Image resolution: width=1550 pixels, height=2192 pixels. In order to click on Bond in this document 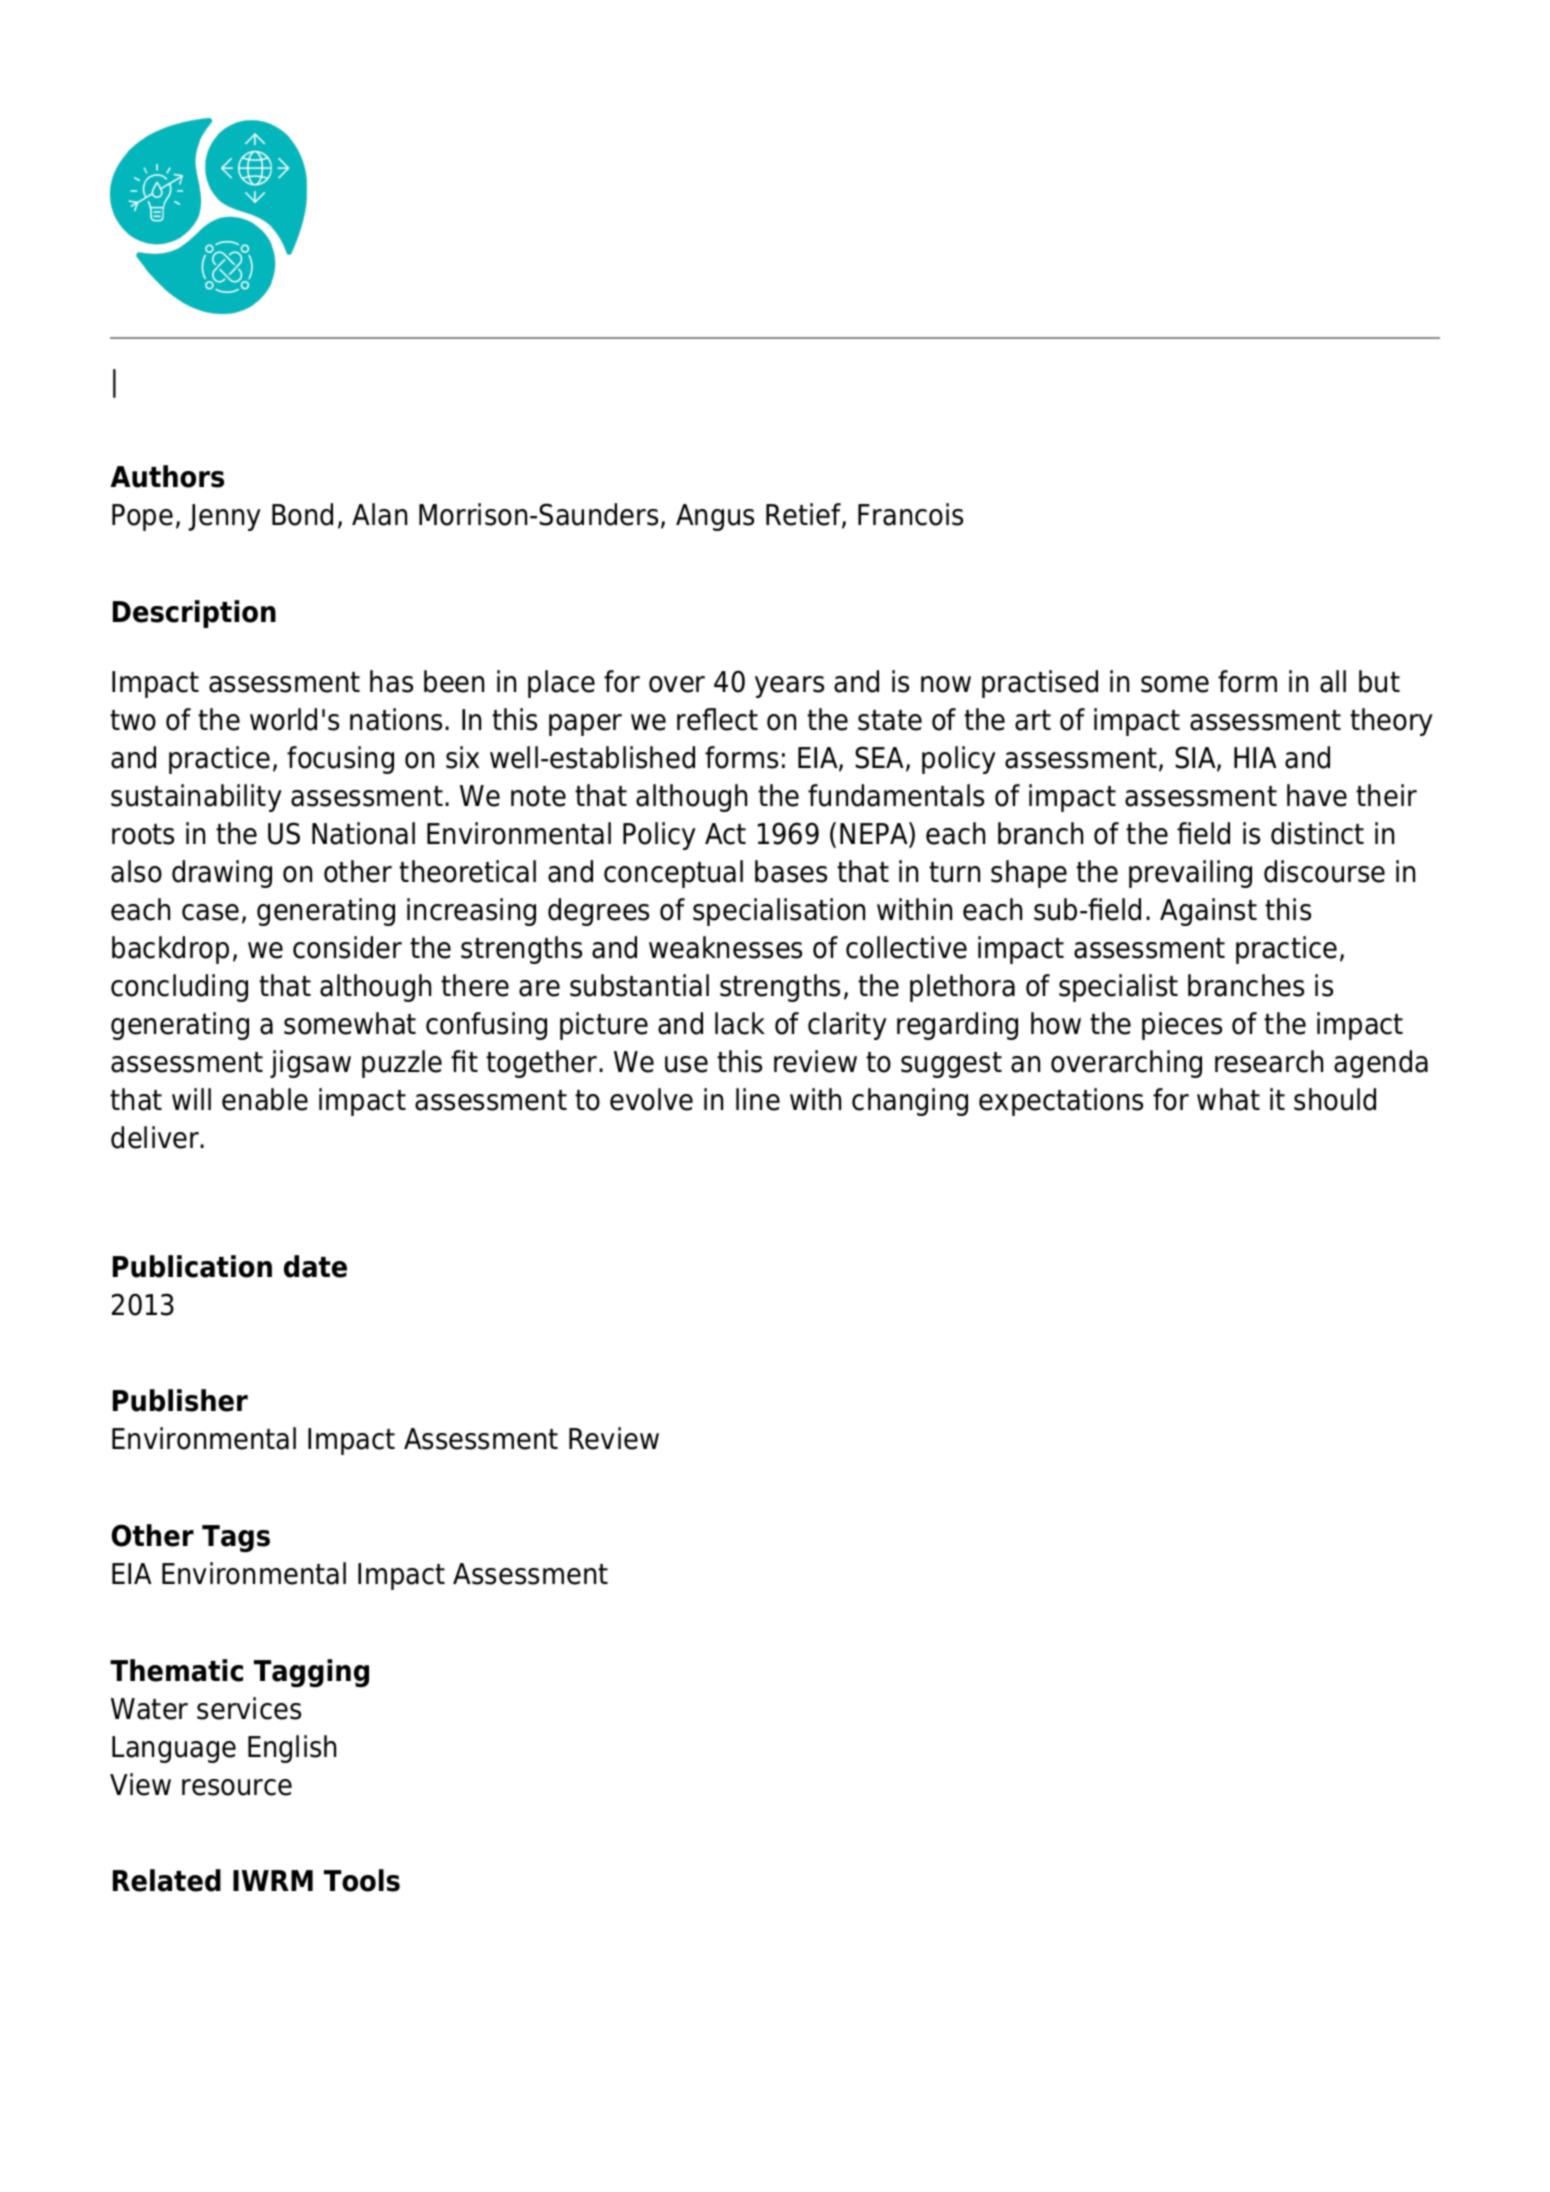, I will do `click(302, 514)`.
